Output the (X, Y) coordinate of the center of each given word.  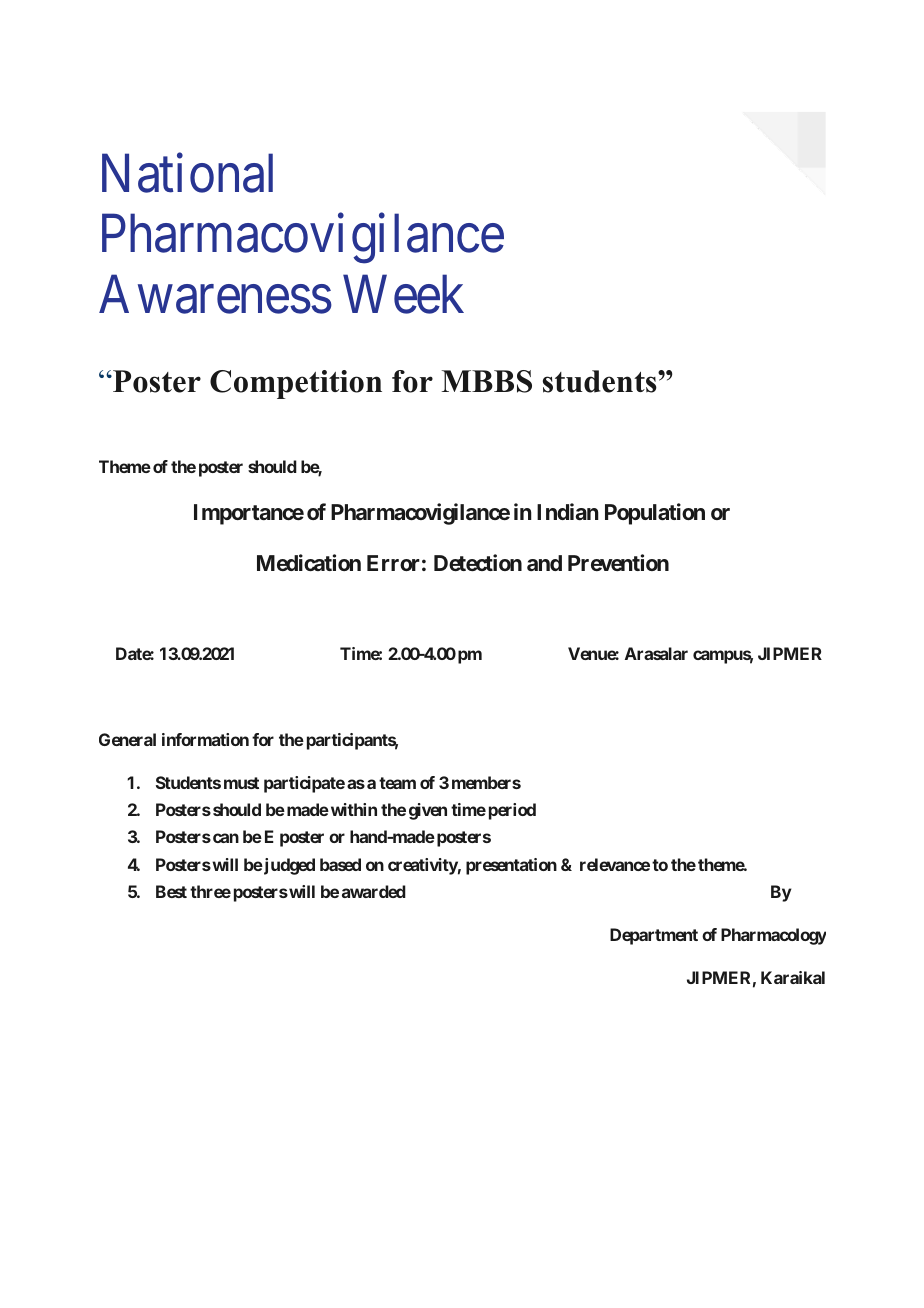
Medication (309, 562)
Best (171, 891)
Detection (478, 562)
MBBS (486, 381)
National (187, 173)
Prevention (618, 562)
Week (403, 294)
